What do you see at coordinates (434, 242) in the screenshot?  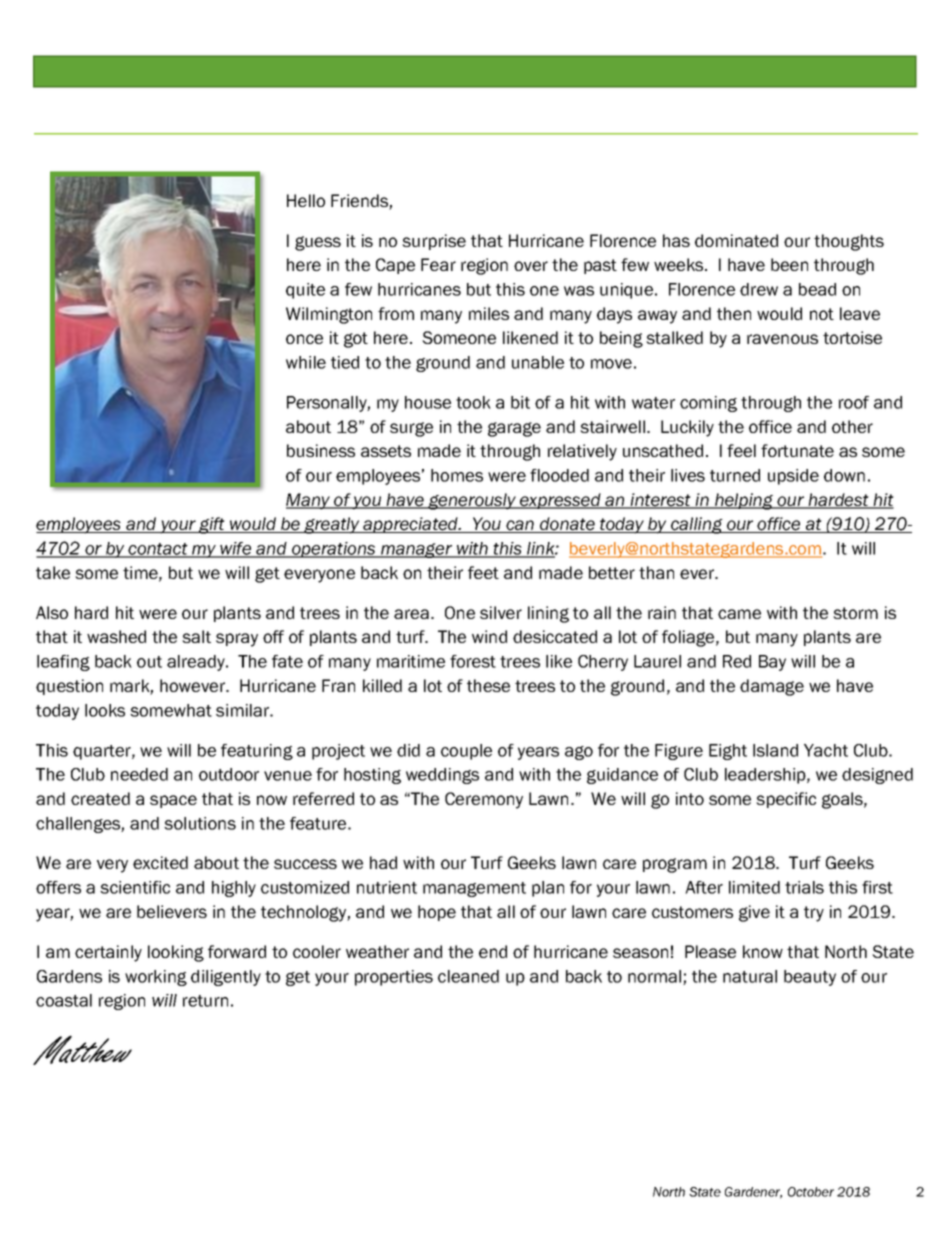 I see `surprise` at bounding box center [434, 242].
